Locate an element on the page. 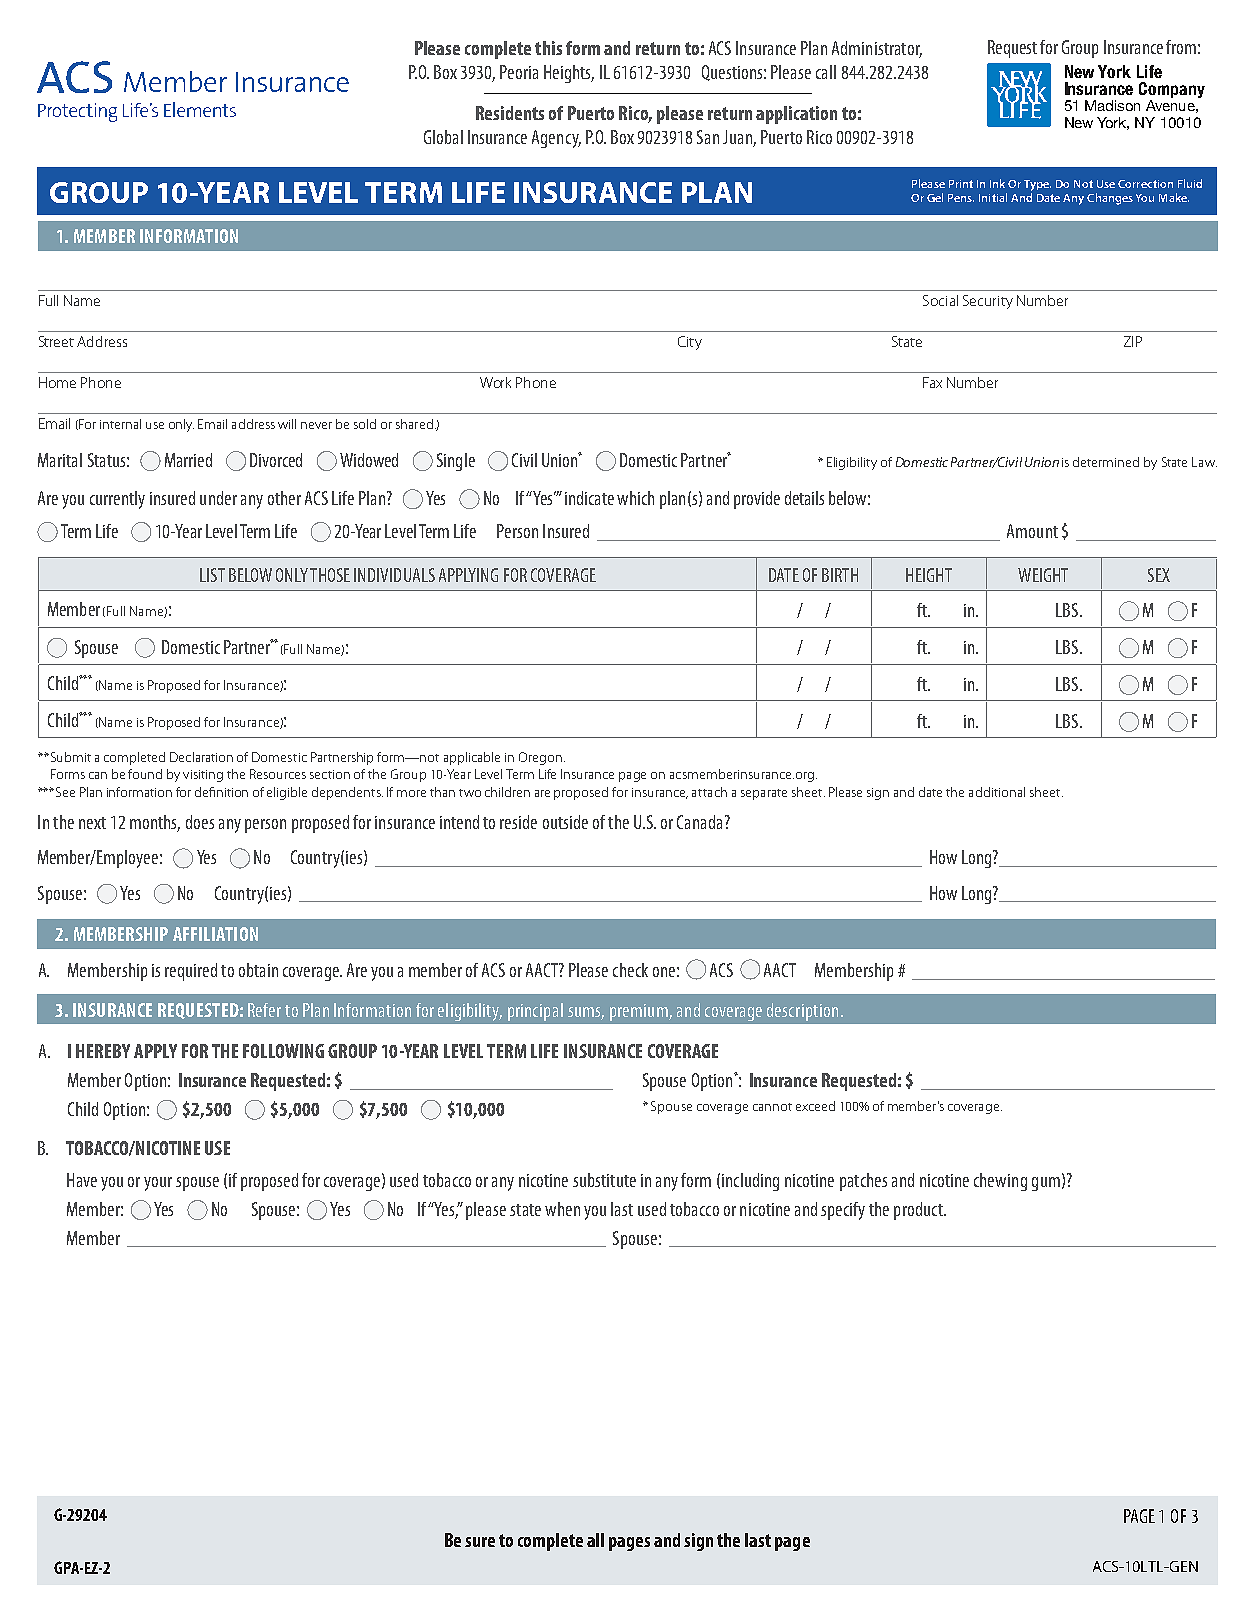 The height and width of the image is (1622, 1253). your is located at coordinates (158, 1184).
